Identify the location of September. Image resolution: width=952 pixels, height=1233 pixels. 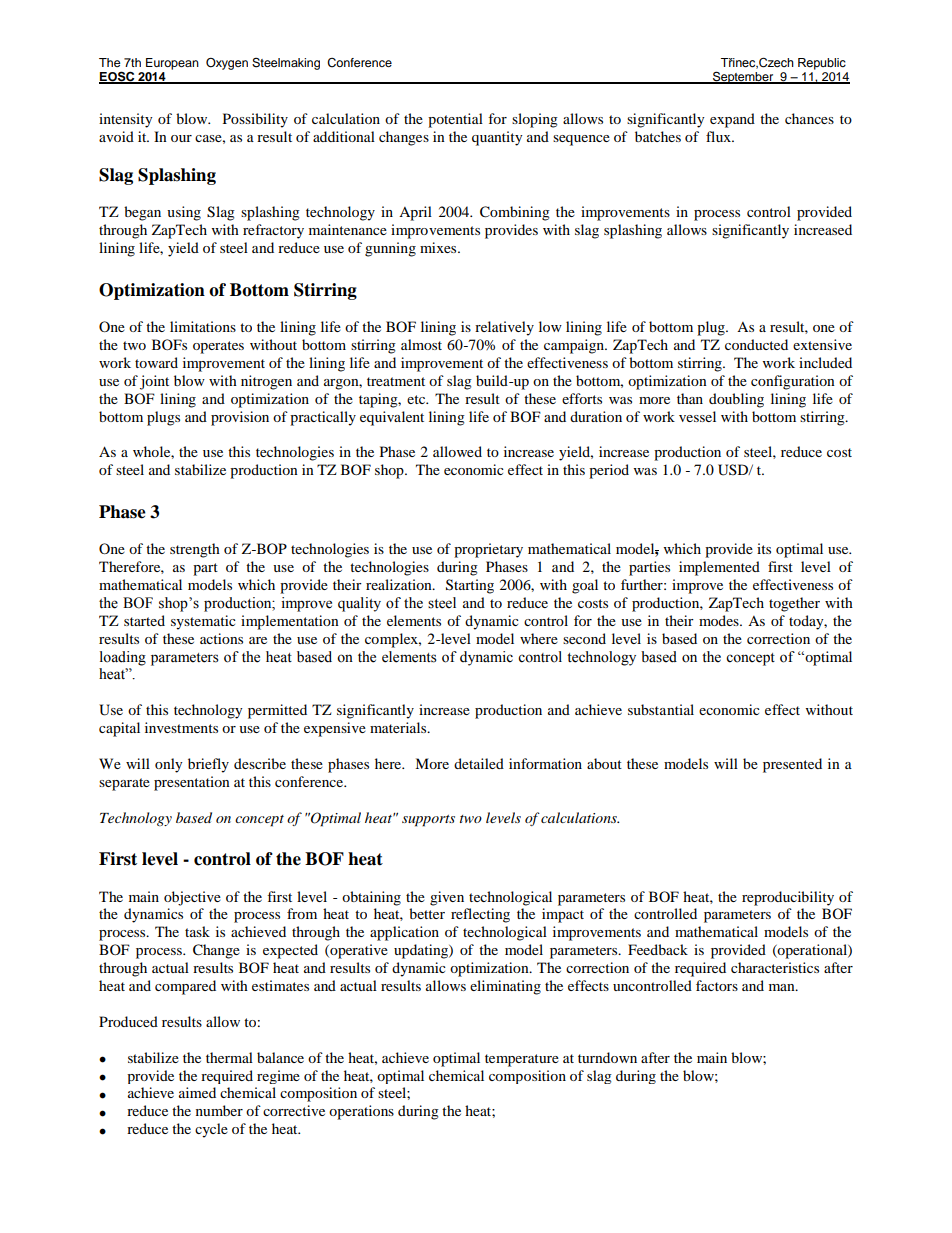
(743, 77).
